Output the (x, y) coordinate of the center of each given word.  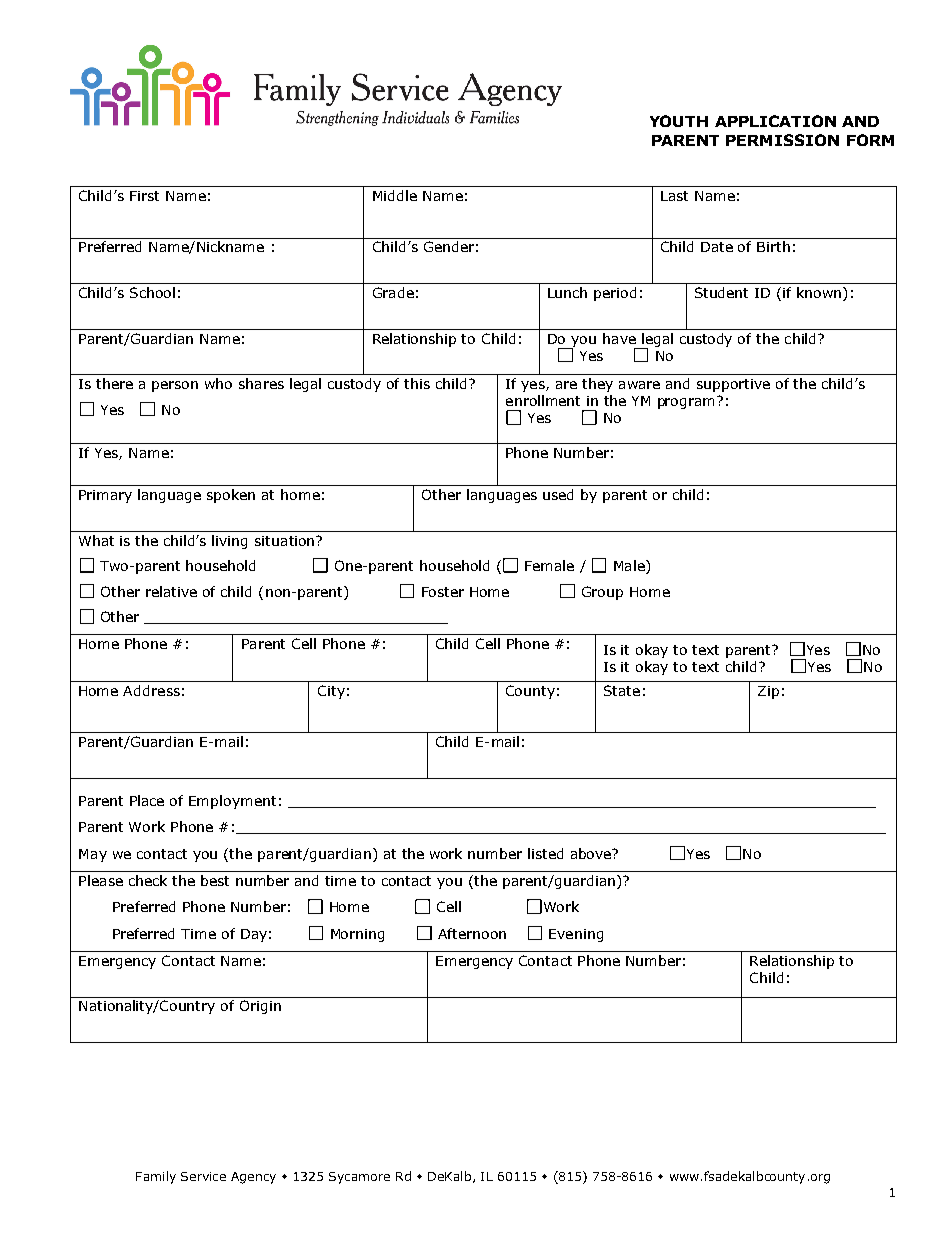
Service (203, 1176)
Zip (768, 692)
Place (147, 800)
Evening (576, 935)
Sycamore (359, 1178)
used (558, 494)
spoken (231, 496)
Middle (395, 195)
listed (545, 853)
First (144, 196)
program (688, 402)
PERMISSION (782, 140)
